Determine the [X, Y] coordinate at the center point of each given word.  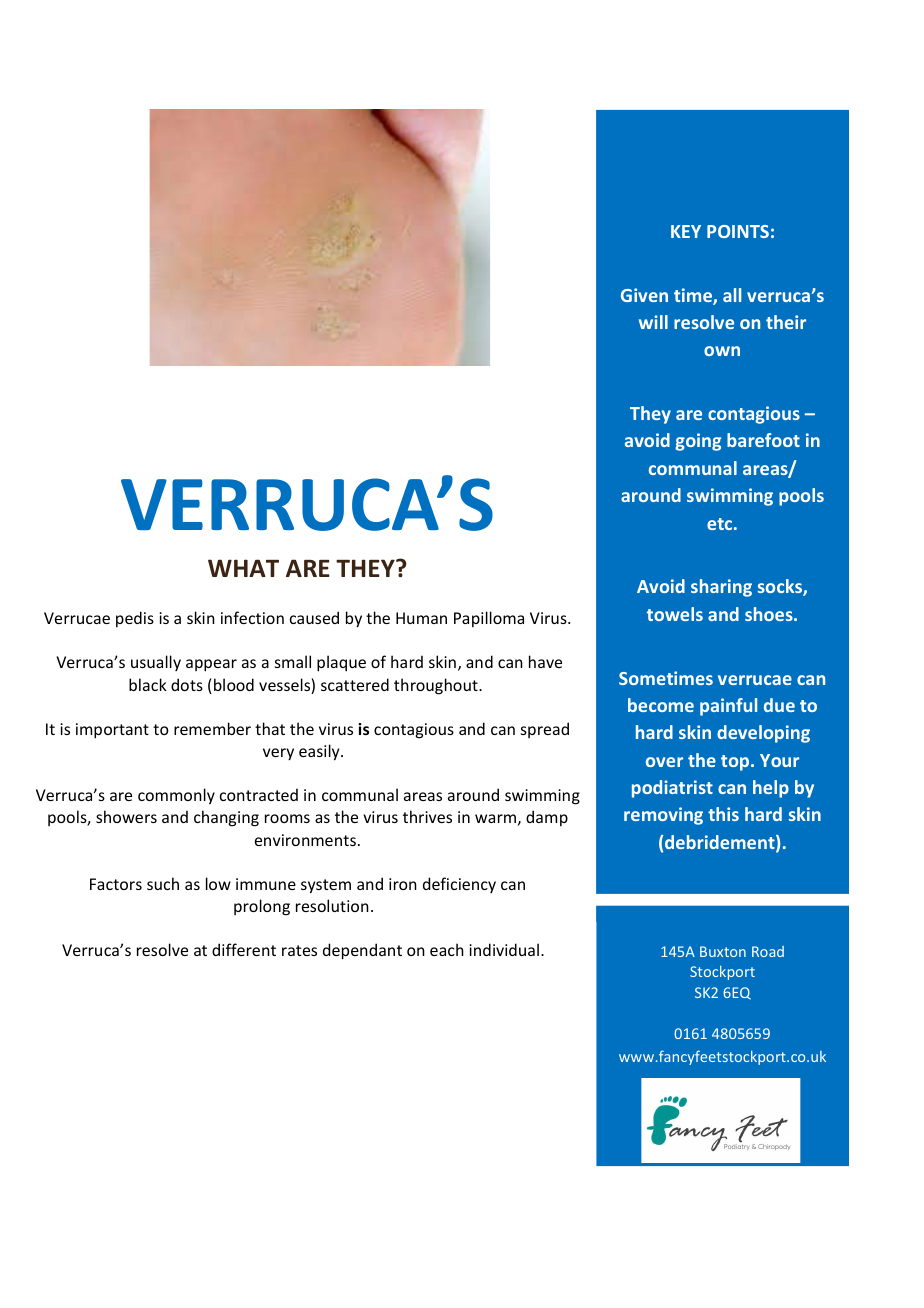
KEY [686, 231]
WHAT [243, 568]
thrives [427, 816]
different [244, 949]
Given [644, 295]
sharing [721, 588]
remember [212, 728]
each [447, 949]
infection [252, 617]
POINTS [738, 231]
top [736, 763]
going [698, 442]
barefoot [763, 440]
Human [421, 618]
